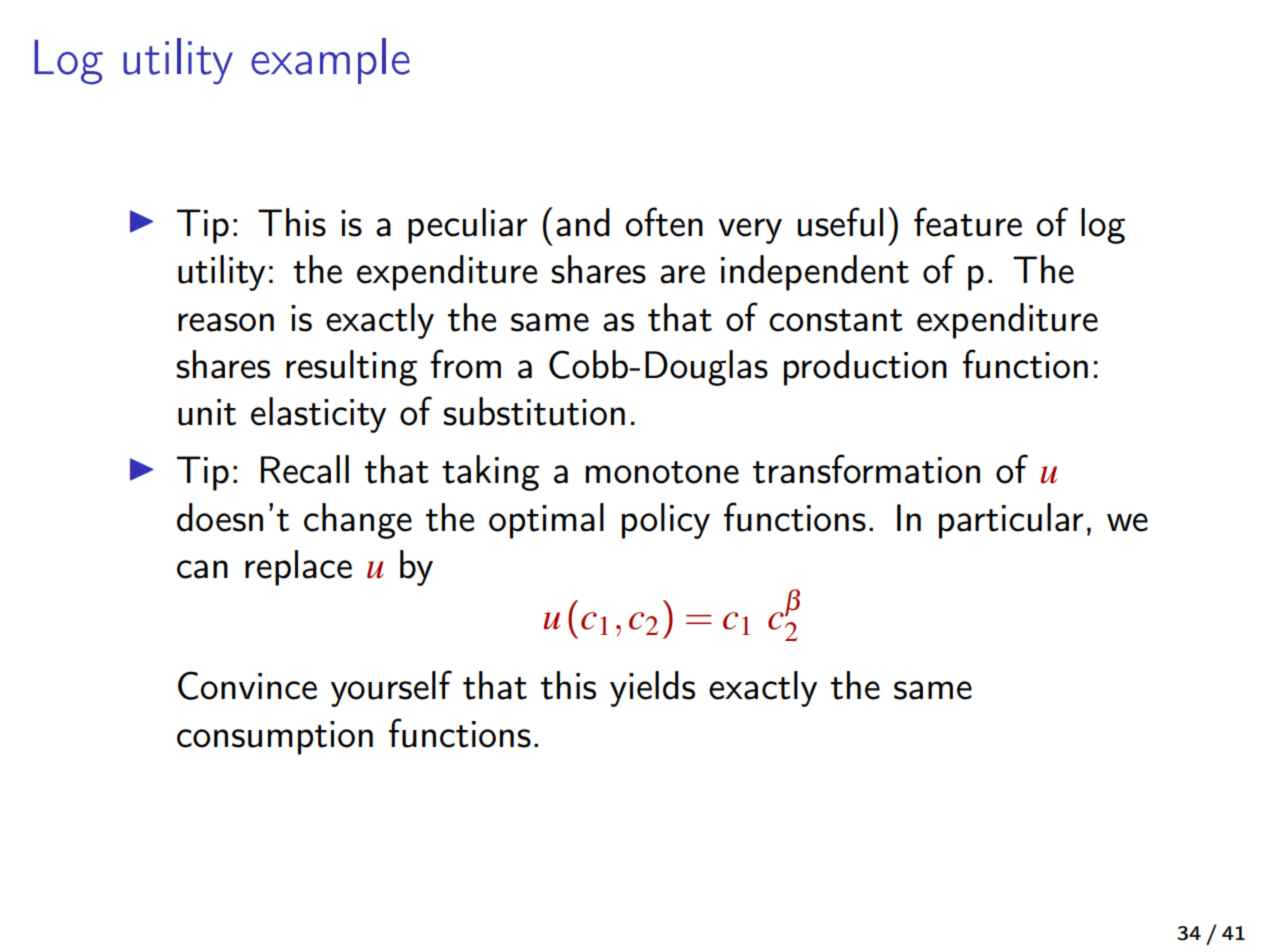 The height and width of the screenshot is (952, 1271). Describe the element at coordinates (666, 521) in the screenshot. I see `policy` at that location.
